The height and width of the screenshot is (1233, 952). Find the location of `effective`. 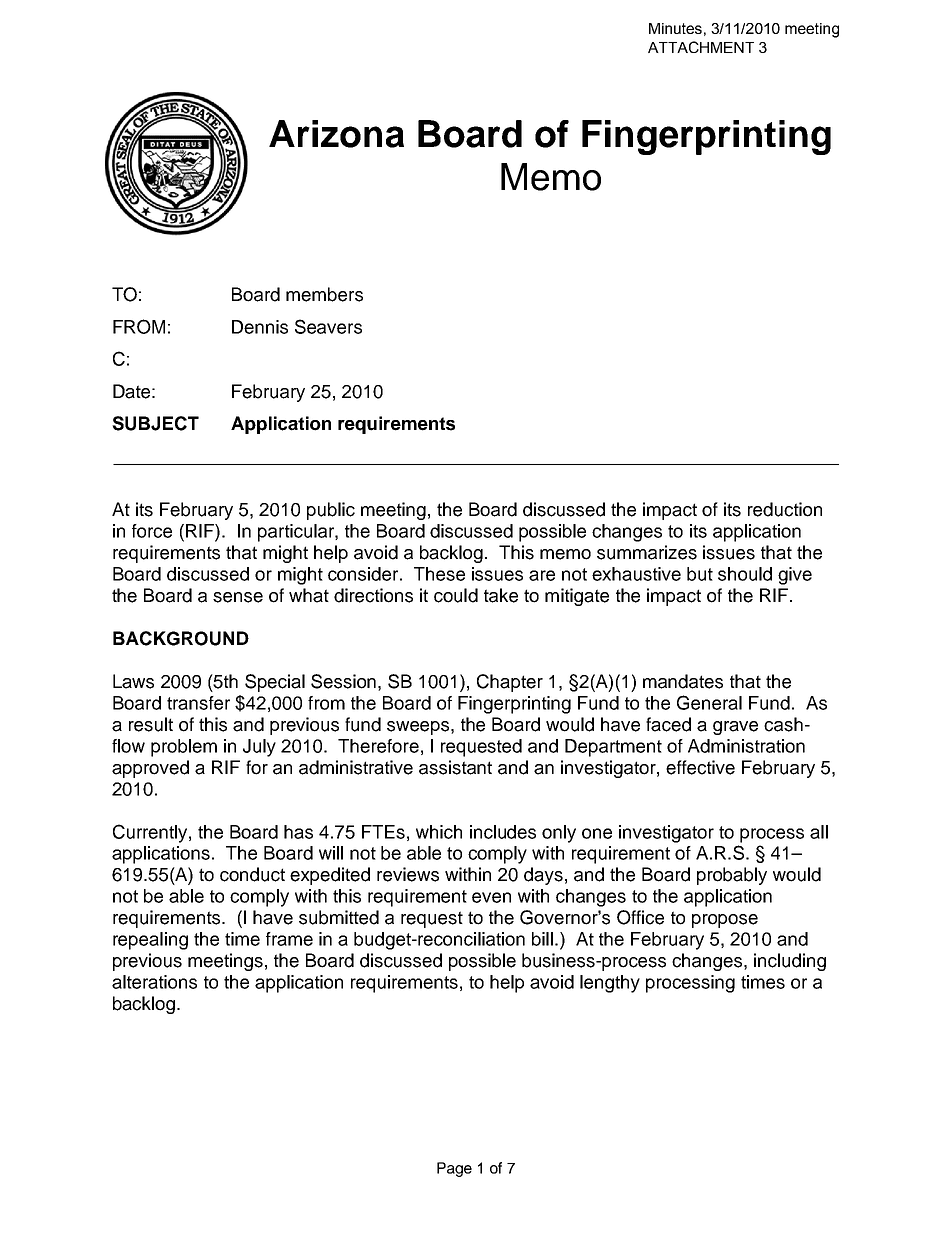

effective is located at coordinates (700, 767).
